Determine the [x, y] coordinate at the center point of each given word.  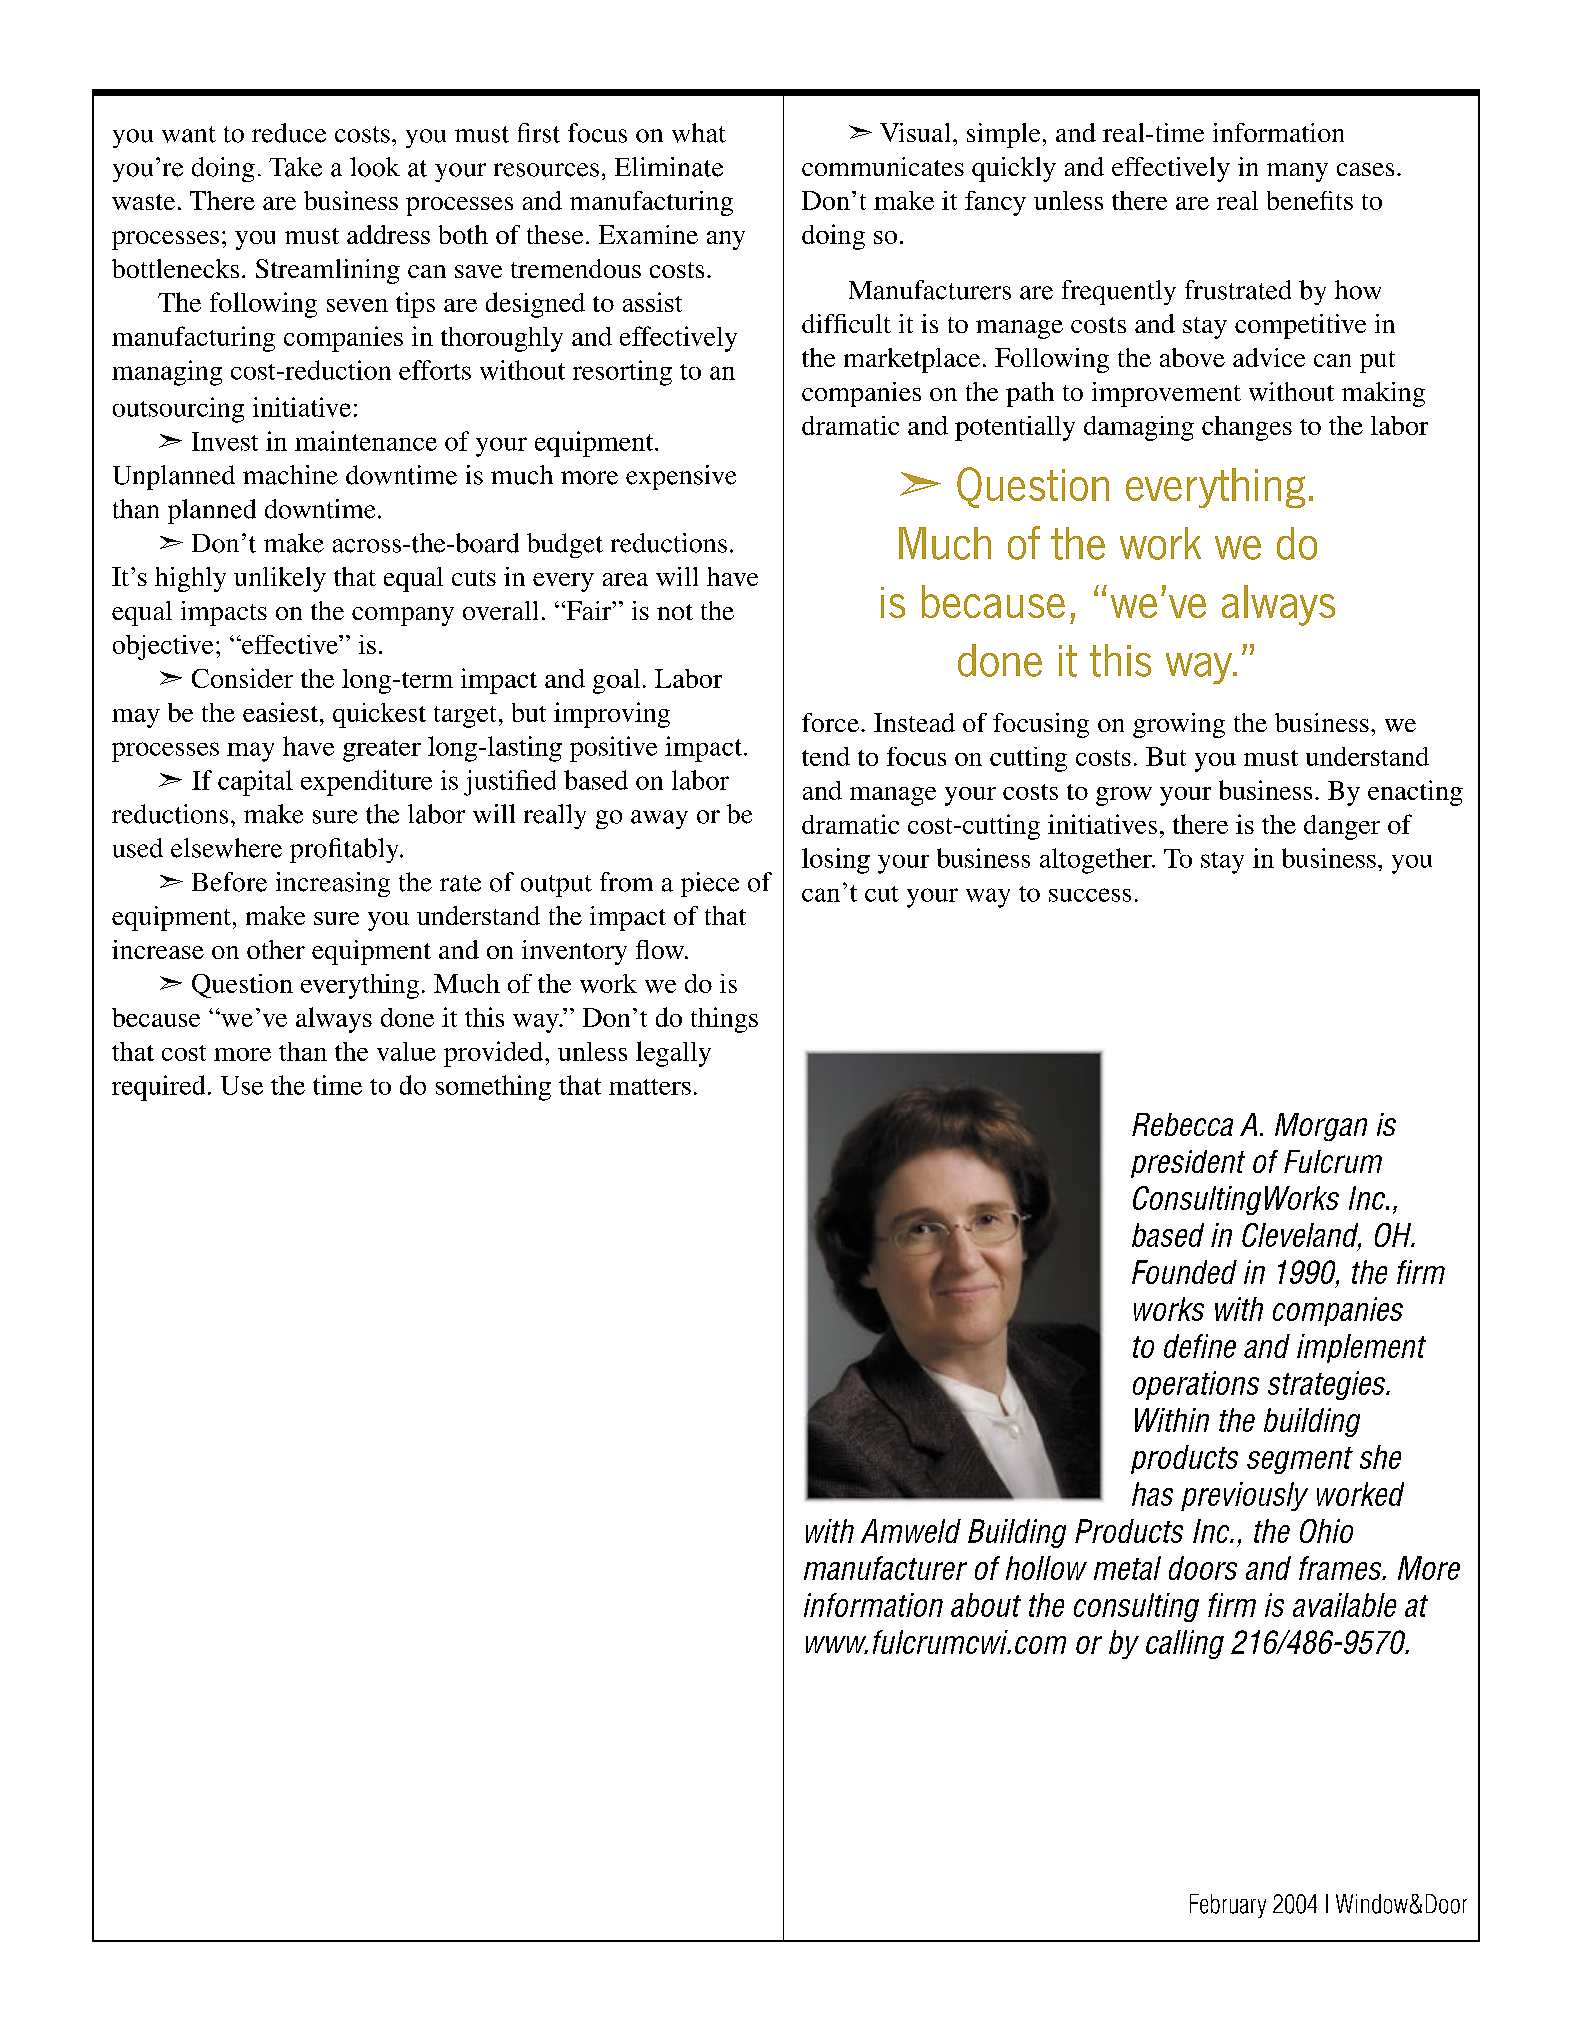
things [724, 1020]
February [1228, 1906]
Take [295, 167]
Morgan [1321, 1127]
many [1297, 172]
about [986, 1605]
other [276, 949]
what [699, 133]
